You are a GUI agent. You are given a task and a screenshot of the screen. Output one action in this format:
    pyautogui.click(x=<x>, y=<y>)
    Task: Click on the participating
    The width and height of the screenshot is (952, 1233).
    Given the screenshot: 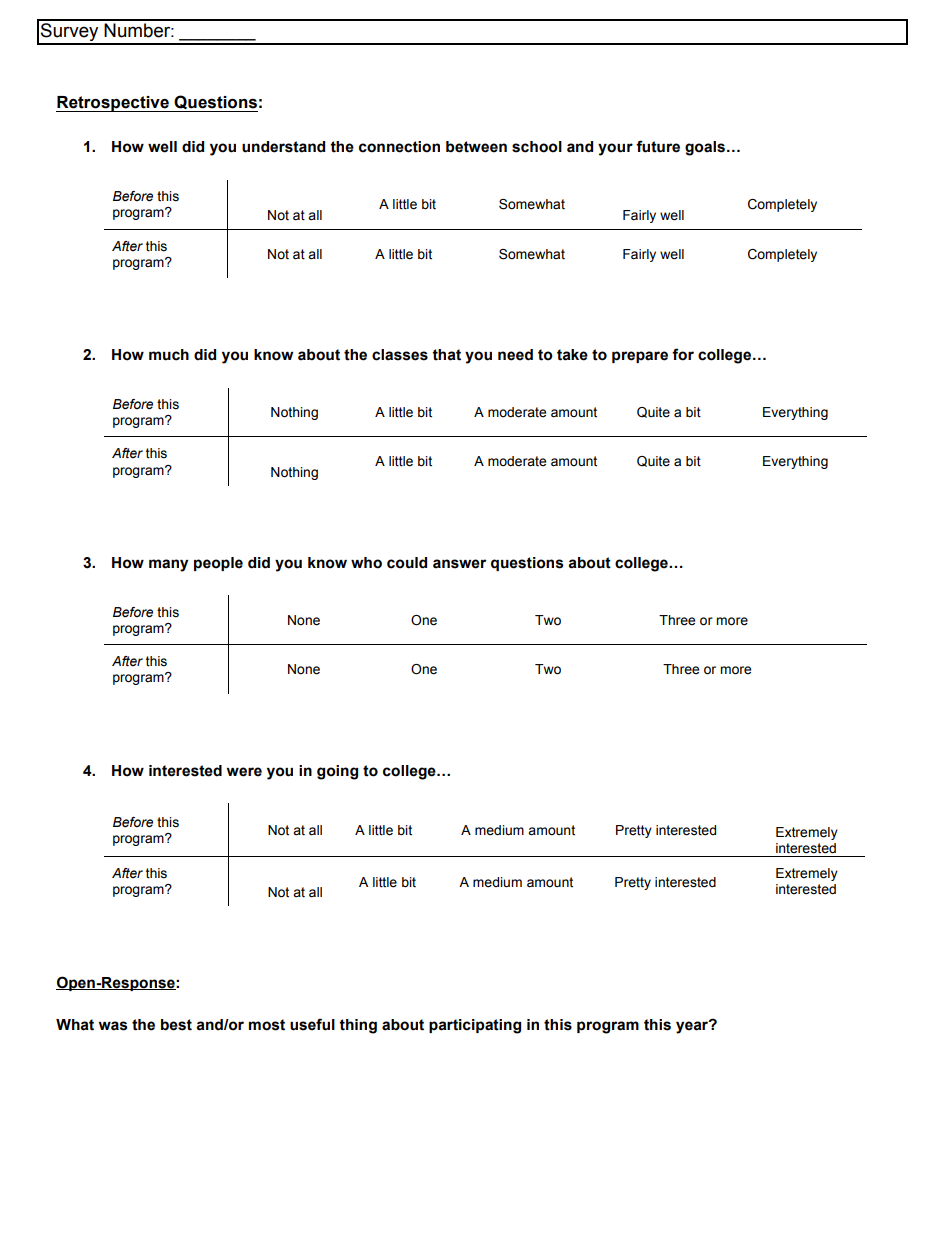 What is the action you would take?
    pyautogui.click(x=475, y=1026)
